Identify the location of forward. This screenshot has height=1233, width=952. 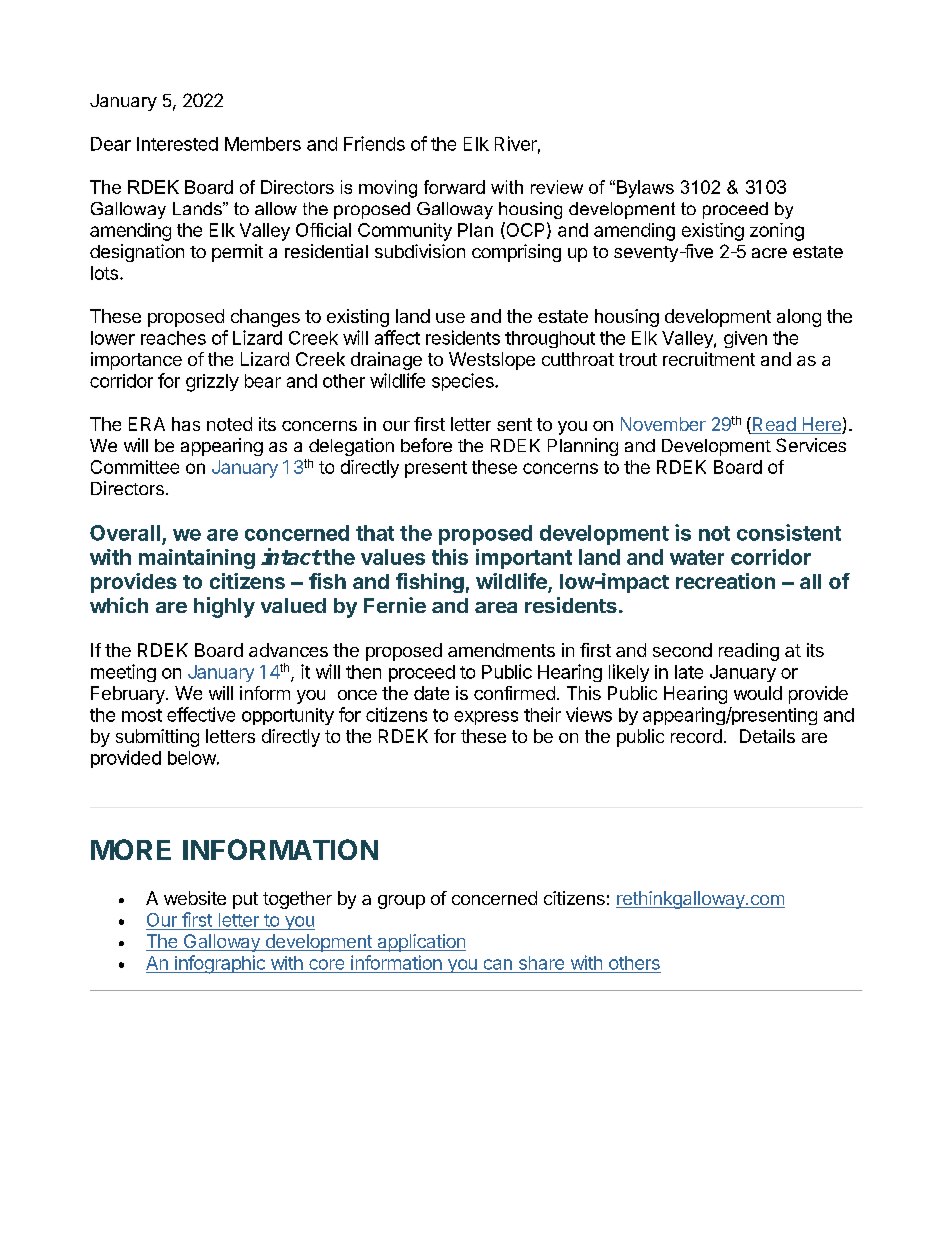
(454, 187).
